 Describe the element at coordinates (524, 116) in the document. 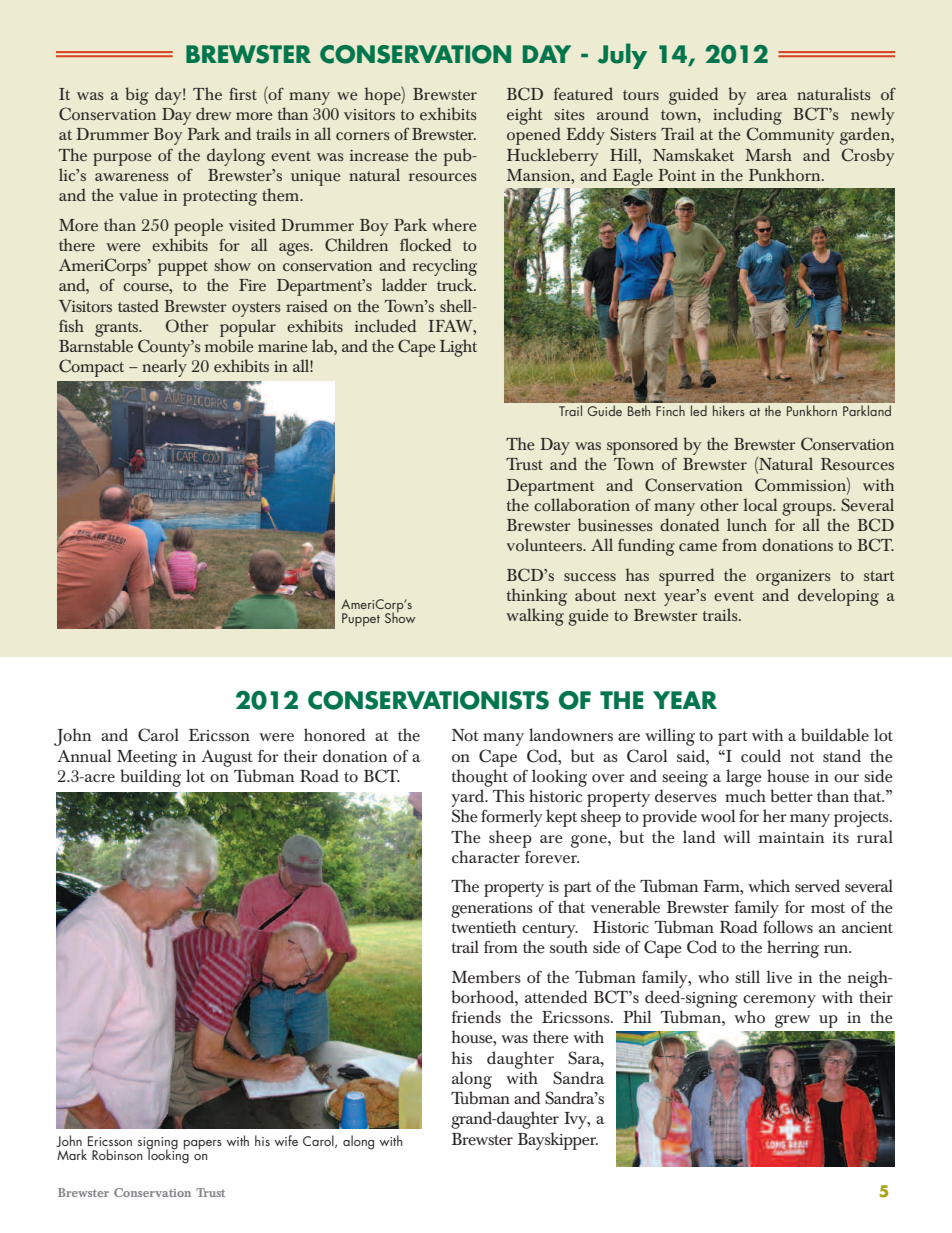

I see `eight` at that location.
